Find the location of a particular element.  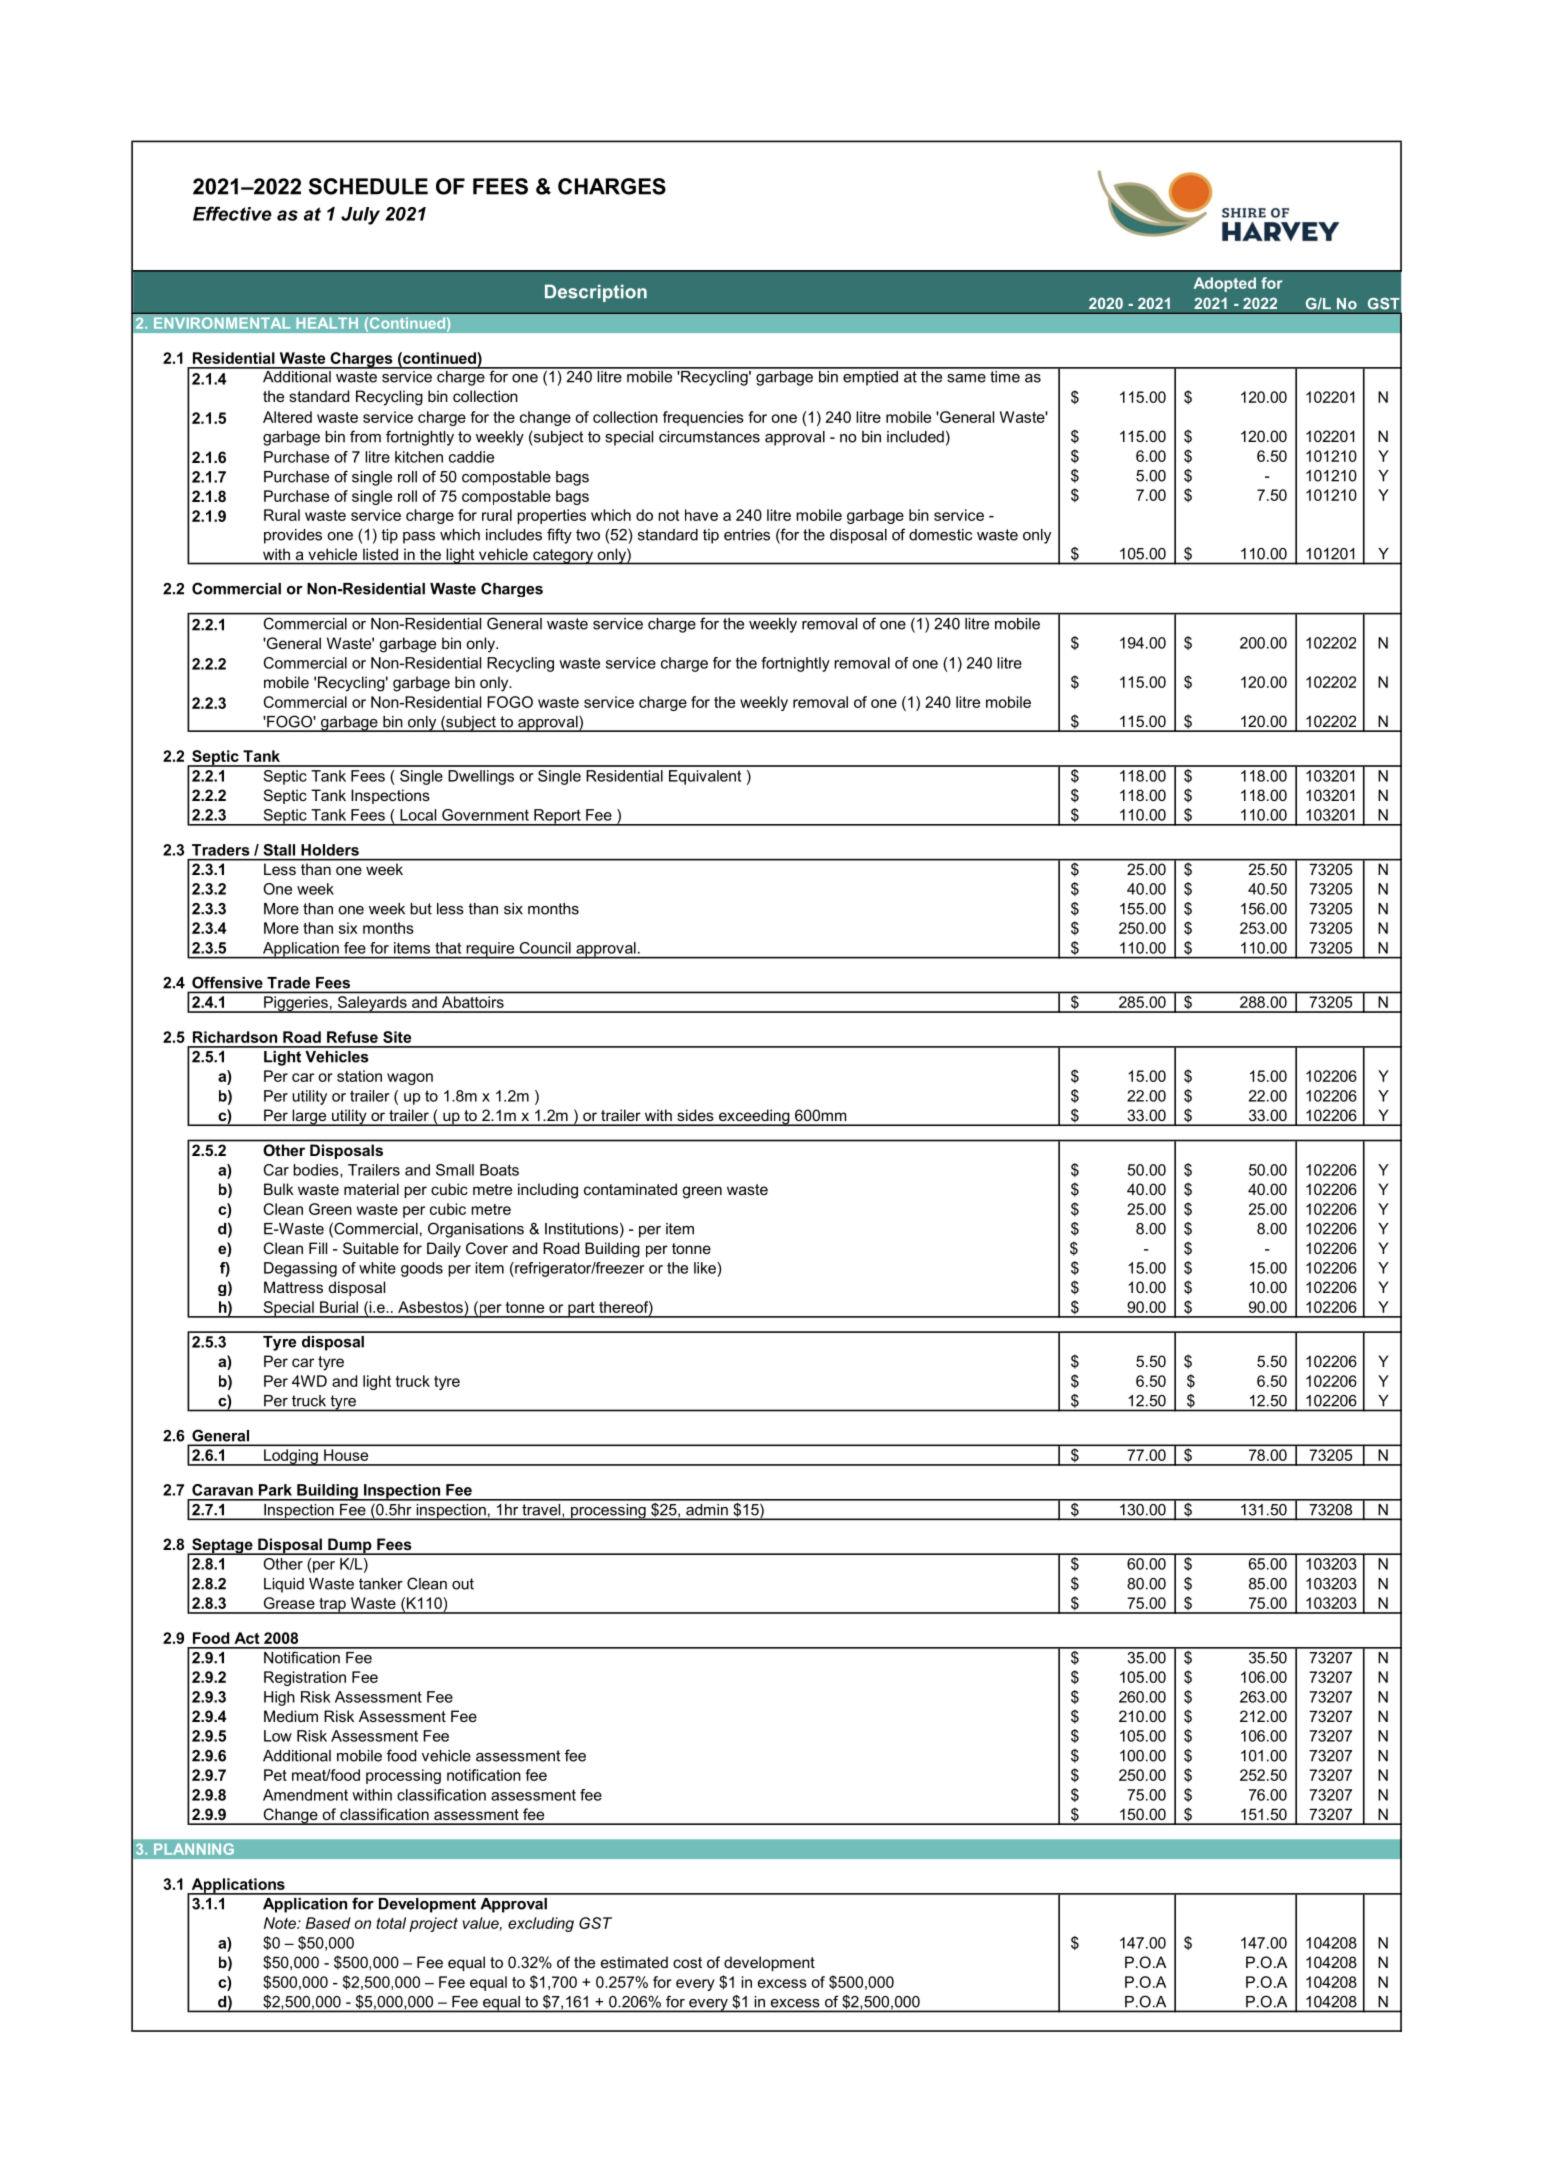

station is located at coordinates (359, 1076).
